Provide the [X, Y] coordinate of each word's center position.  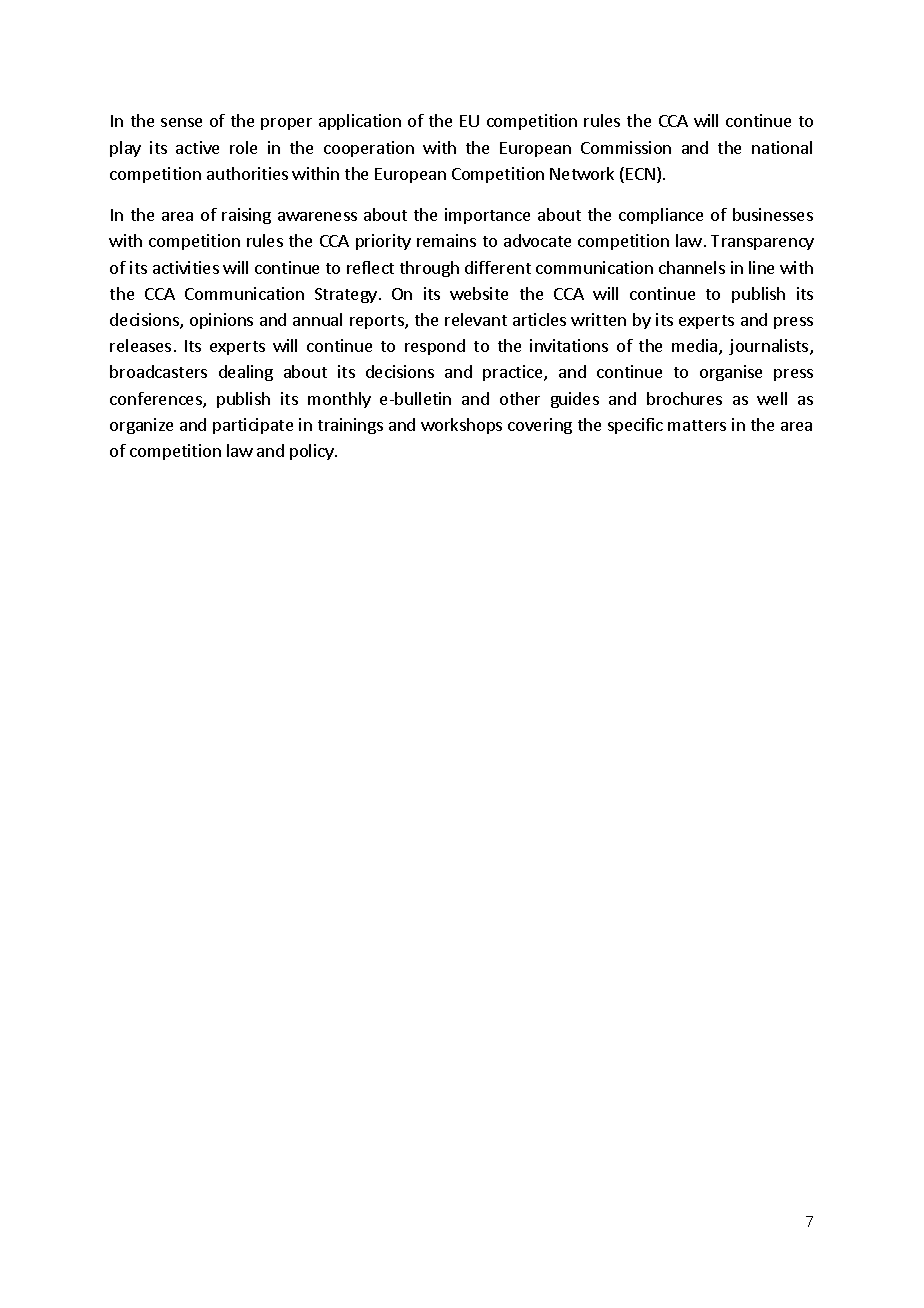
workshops [461, 426]
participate [253, 426]
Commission [626, 147]
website [479, 293]
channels [692, 267]
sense [181, 122]
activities [186, 267]
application [360, 122]
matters [697, 425]
